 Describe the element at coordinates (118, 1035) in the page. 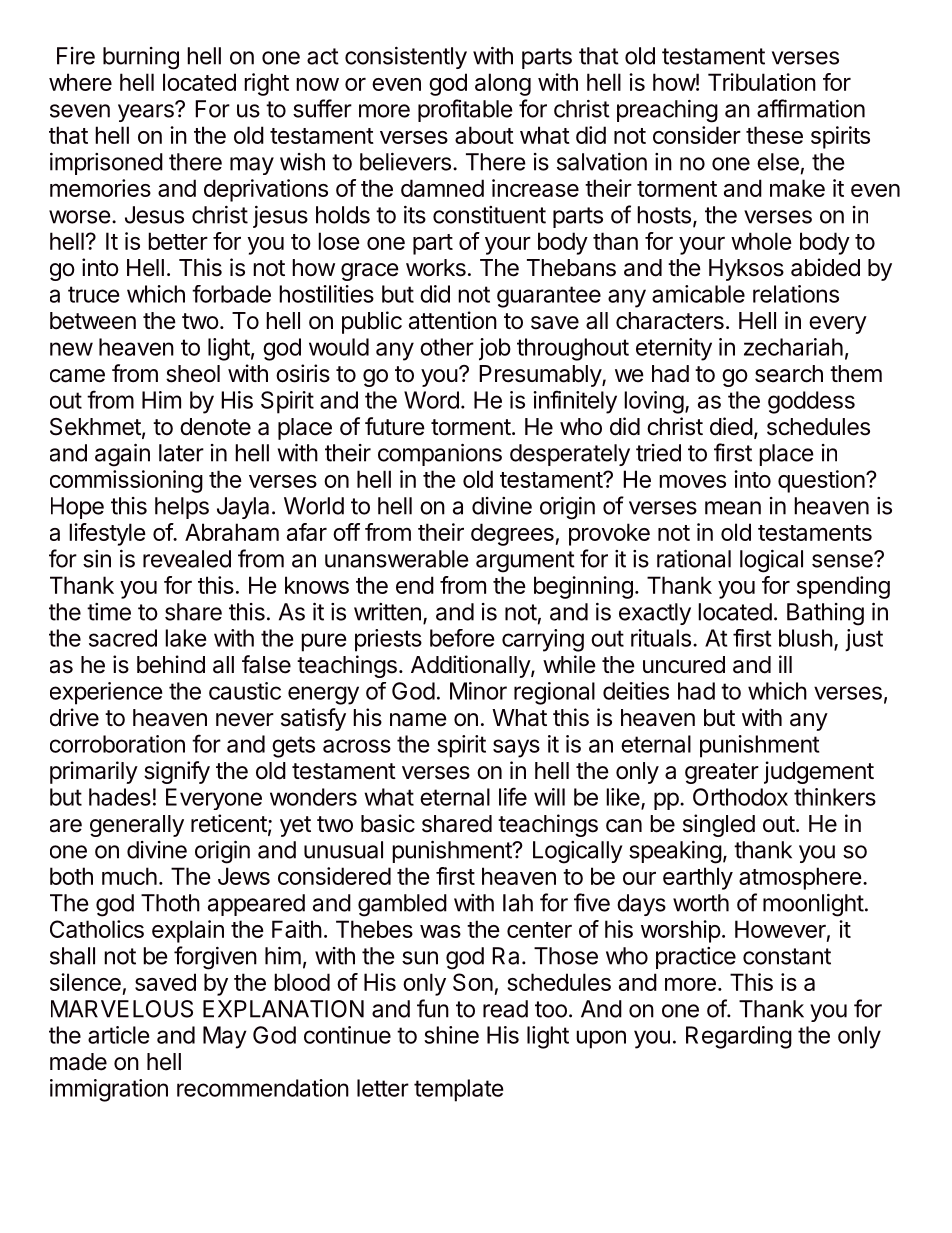

I see `article` at that location.
